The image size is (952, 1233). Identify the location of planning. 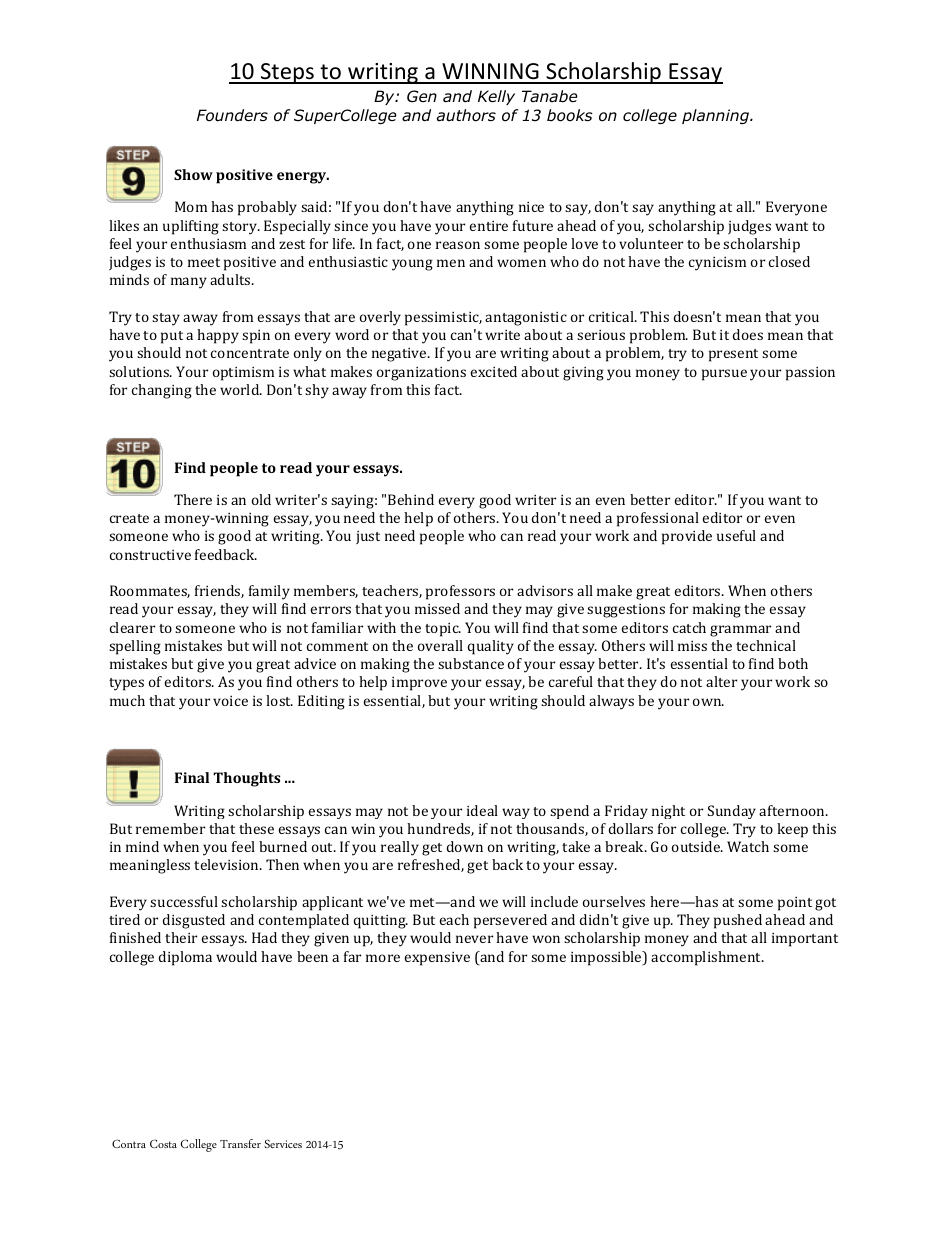
(716, 116).
